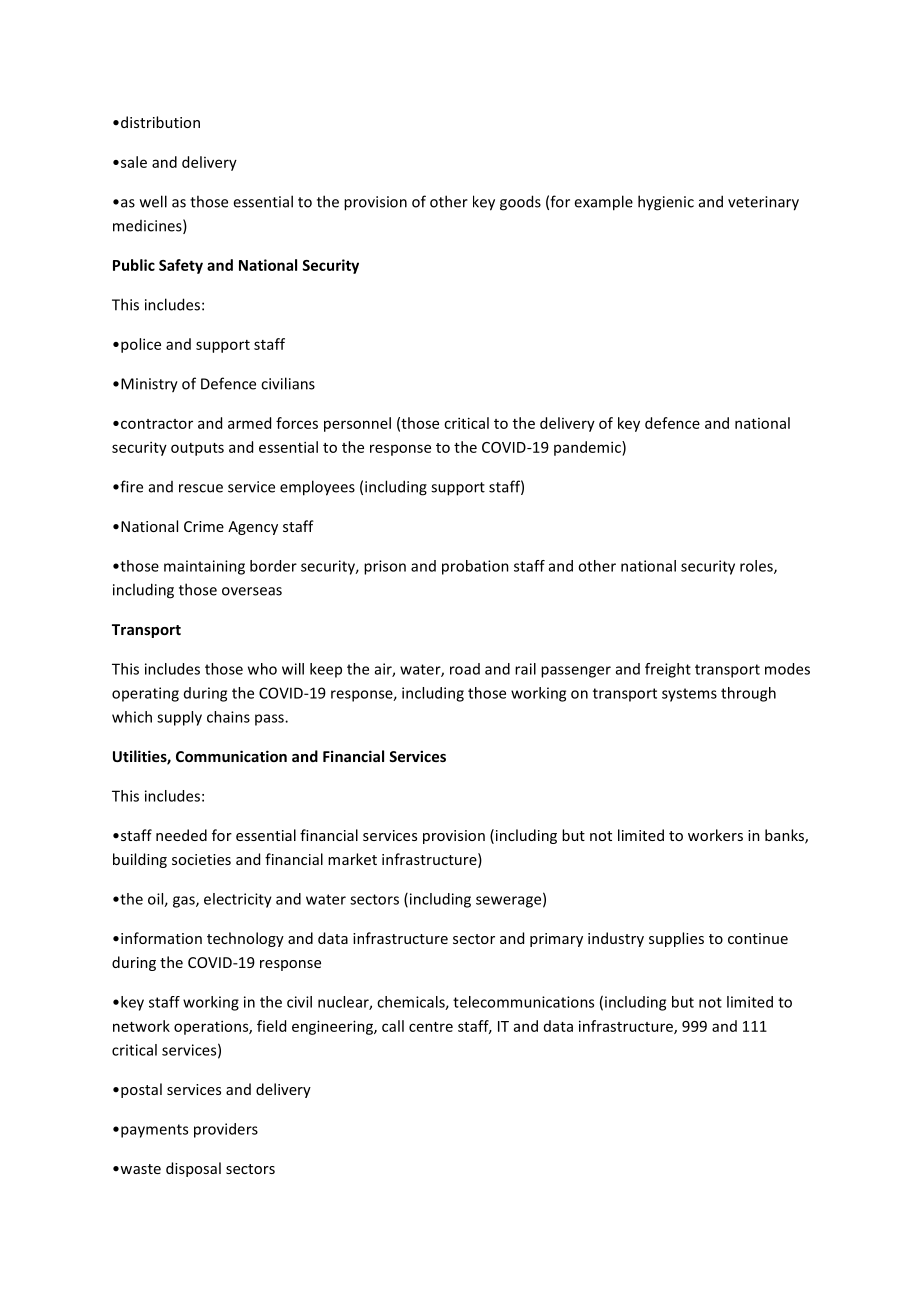 The width and height of the document is (924, 1308). Describe the element at coordinates (520, 203) in the document. I see `goods` at that location.
